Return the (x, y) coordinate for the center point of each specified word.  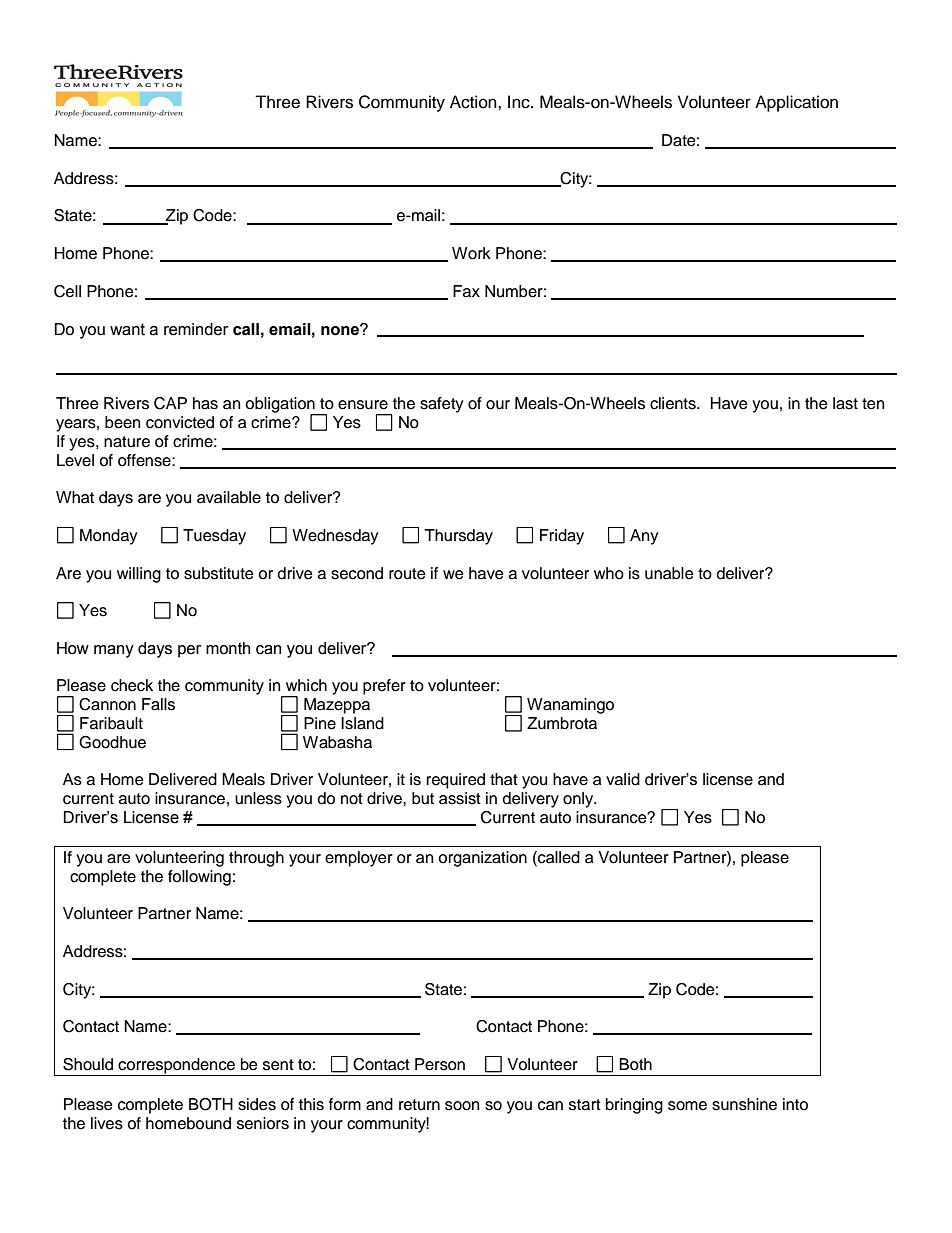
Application (796, 103)
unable (669, 573)
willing (139, 575)
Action (474, 102)
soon (462, 1106)
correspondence (177, 1067)
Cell (67, 291)
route (407, 574)
